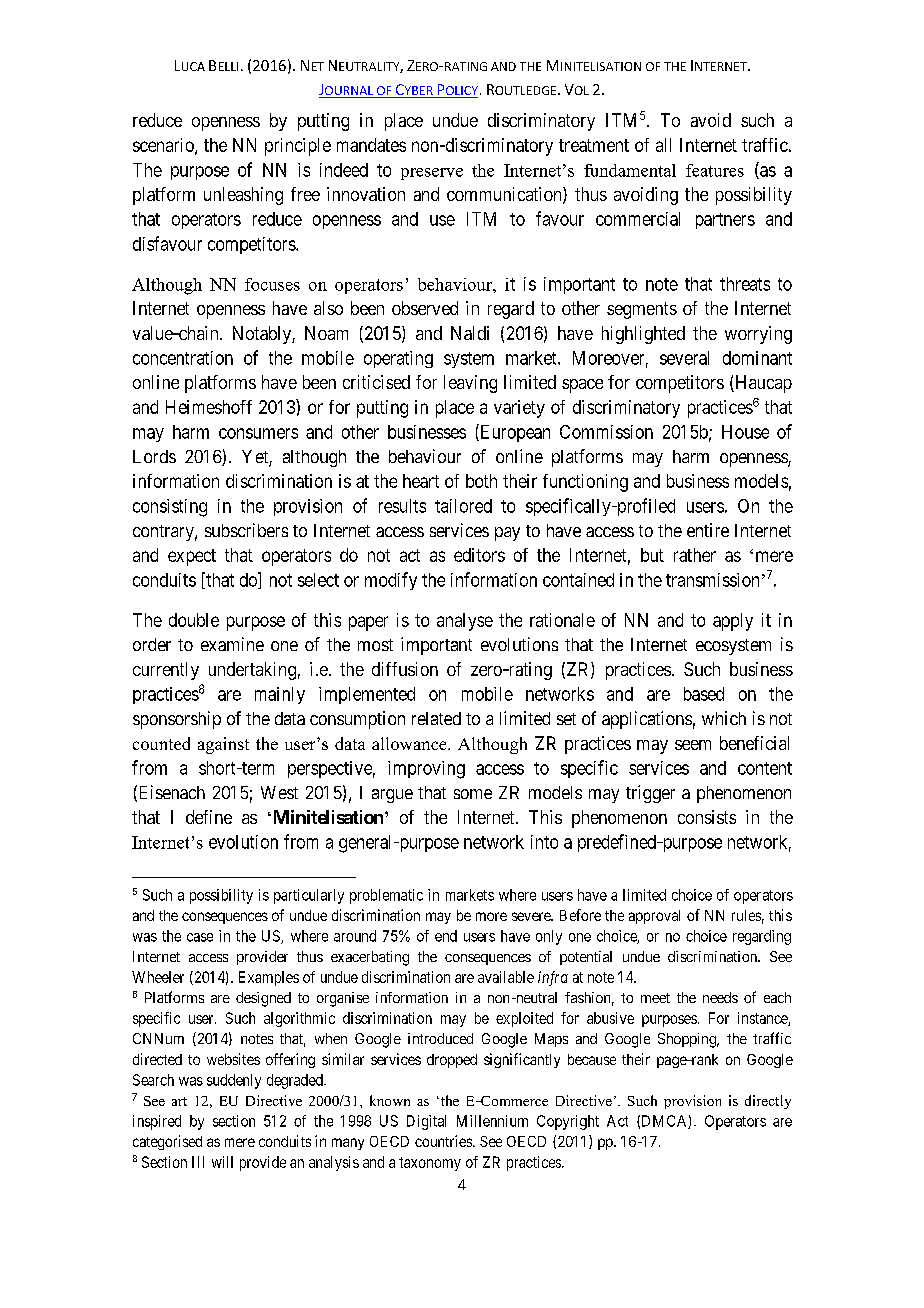 Image resolution: width=924 pixels, height=1308 pixels. What do you see at coordinates (246, 530) in the screenshot?
I see `subscribers` at bounding box center [246, 530].
